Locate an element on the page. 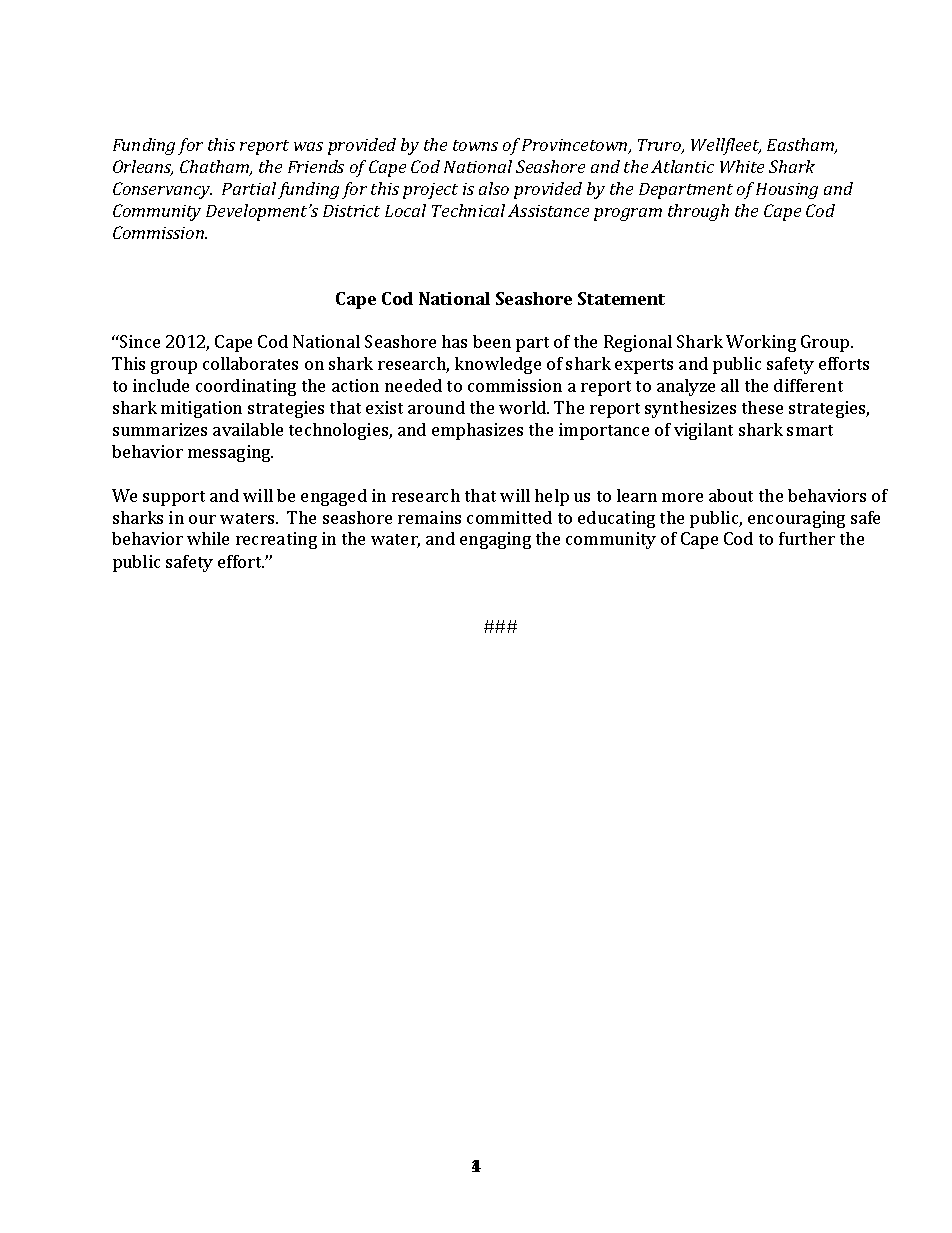 The height and width of the document is (1233, 952). Technical is located at coordinates (468, 210).
